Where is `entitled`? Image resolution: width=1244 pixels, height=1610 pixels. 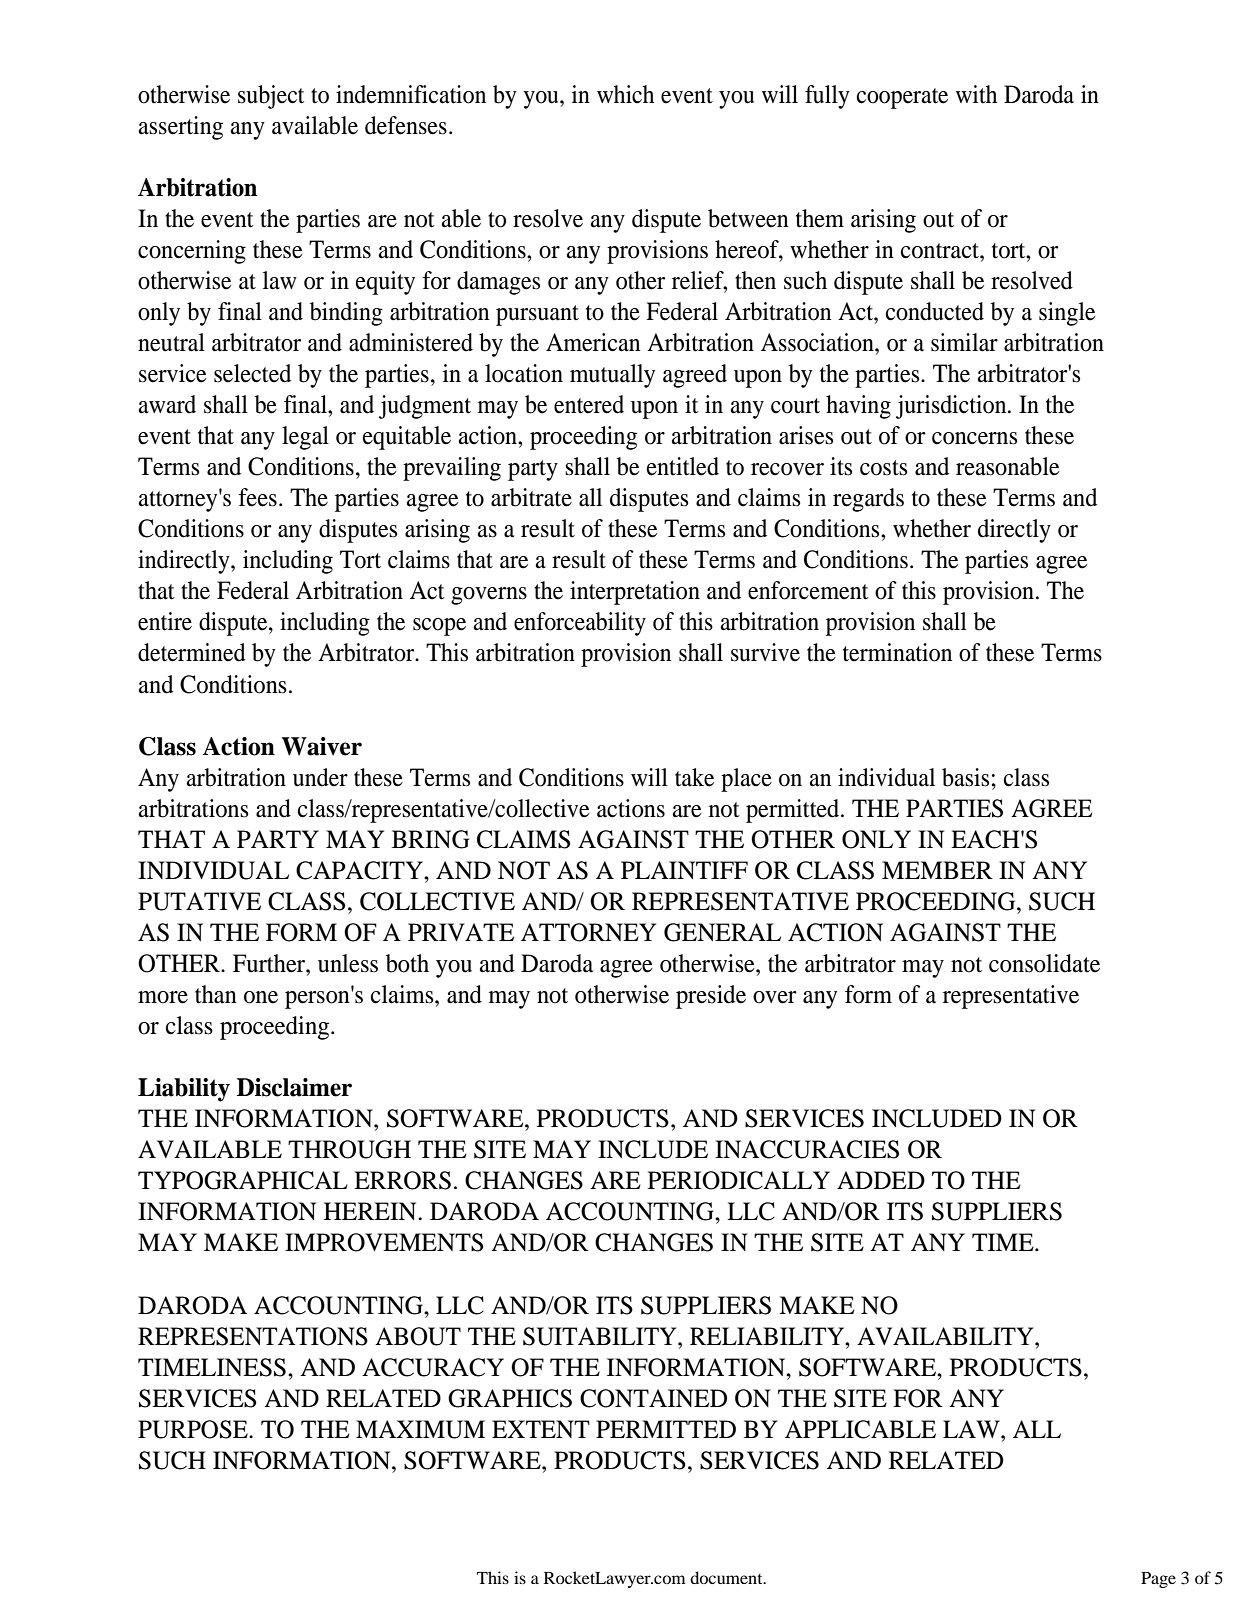
entitled is located at coordinates (683, 466).
